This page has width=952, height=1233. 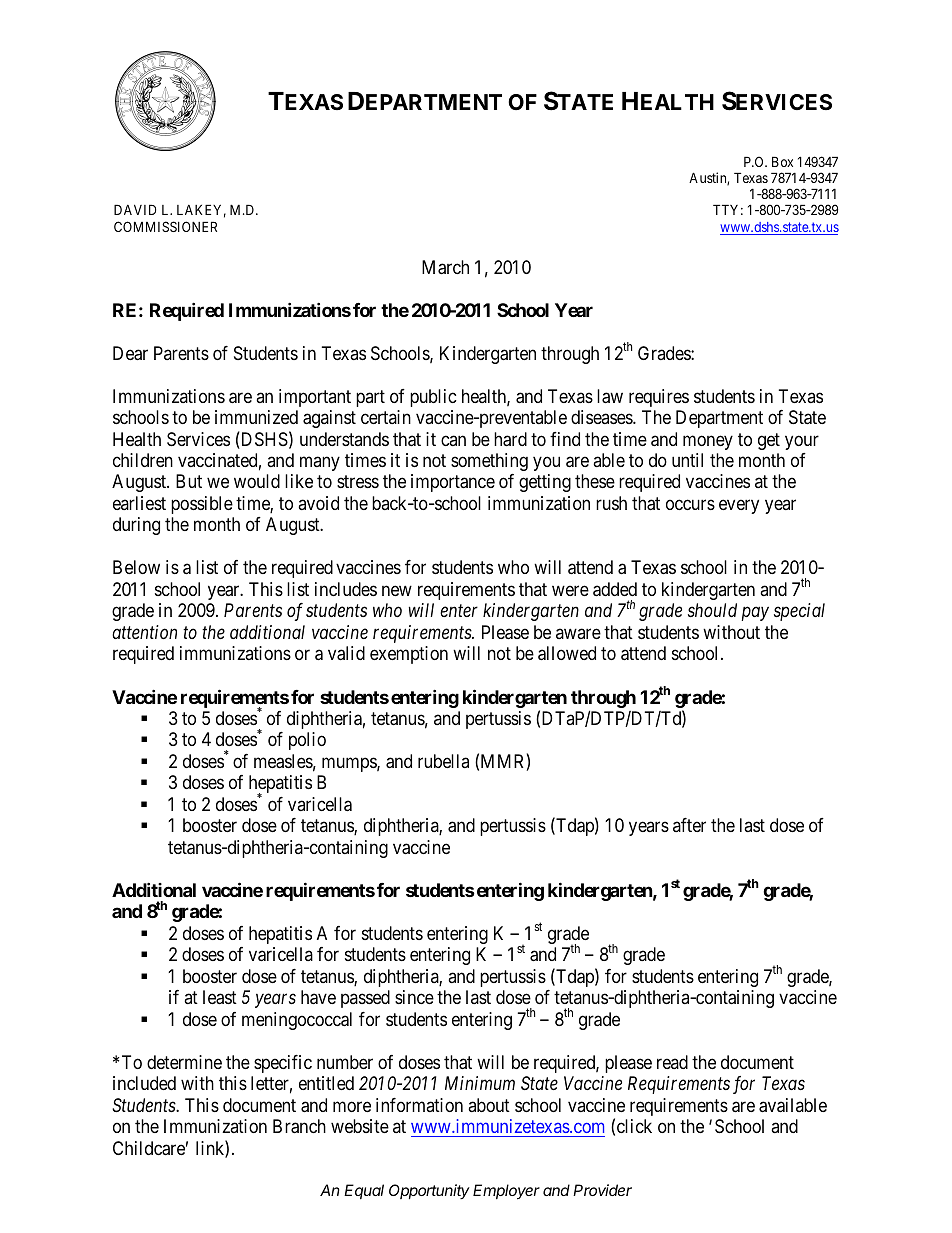 What do you see at coordinates (256, 417) in the page?
I see `immunized` at bounding box center [256, 417].
